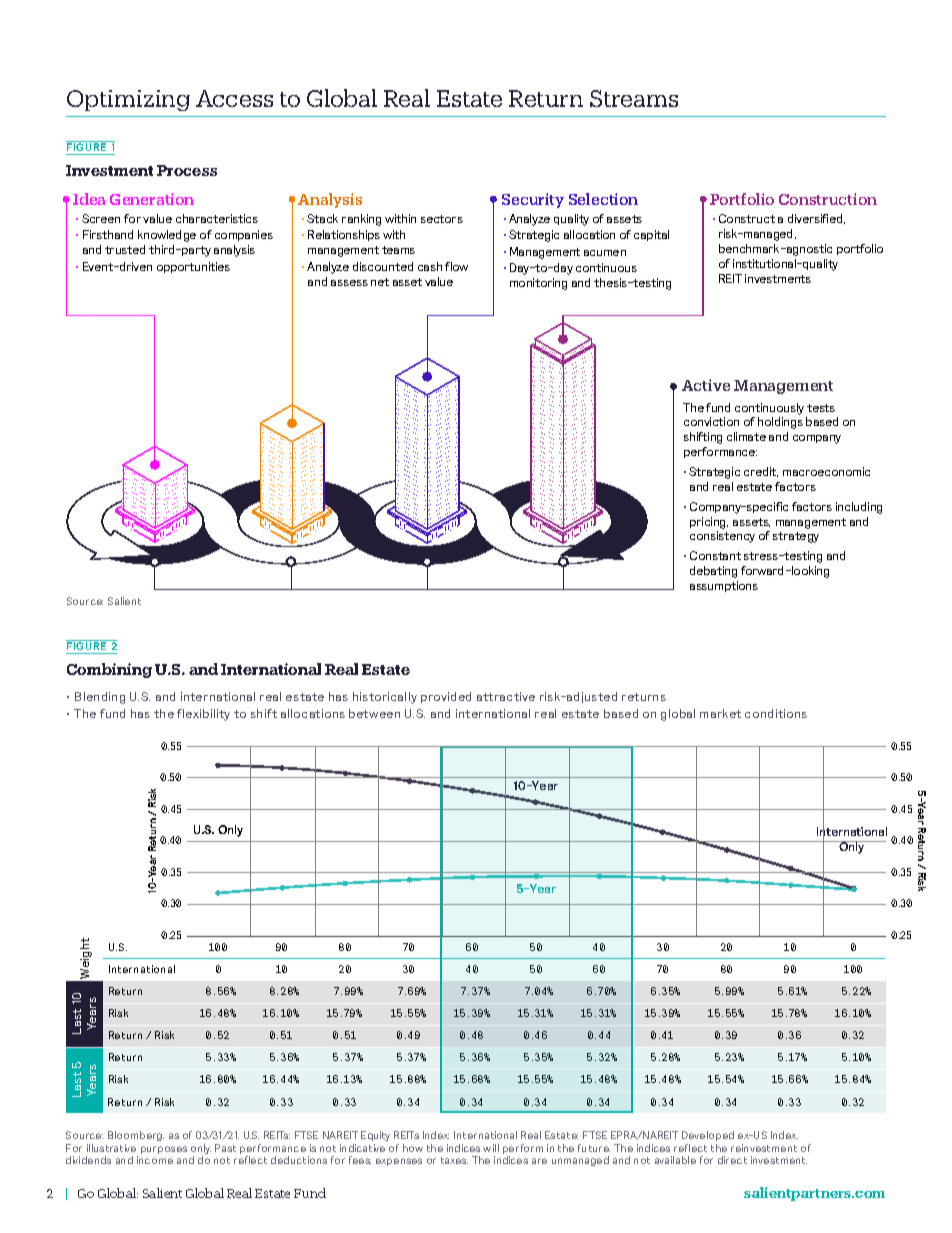  I want to click on will, so click(491, 1148).
